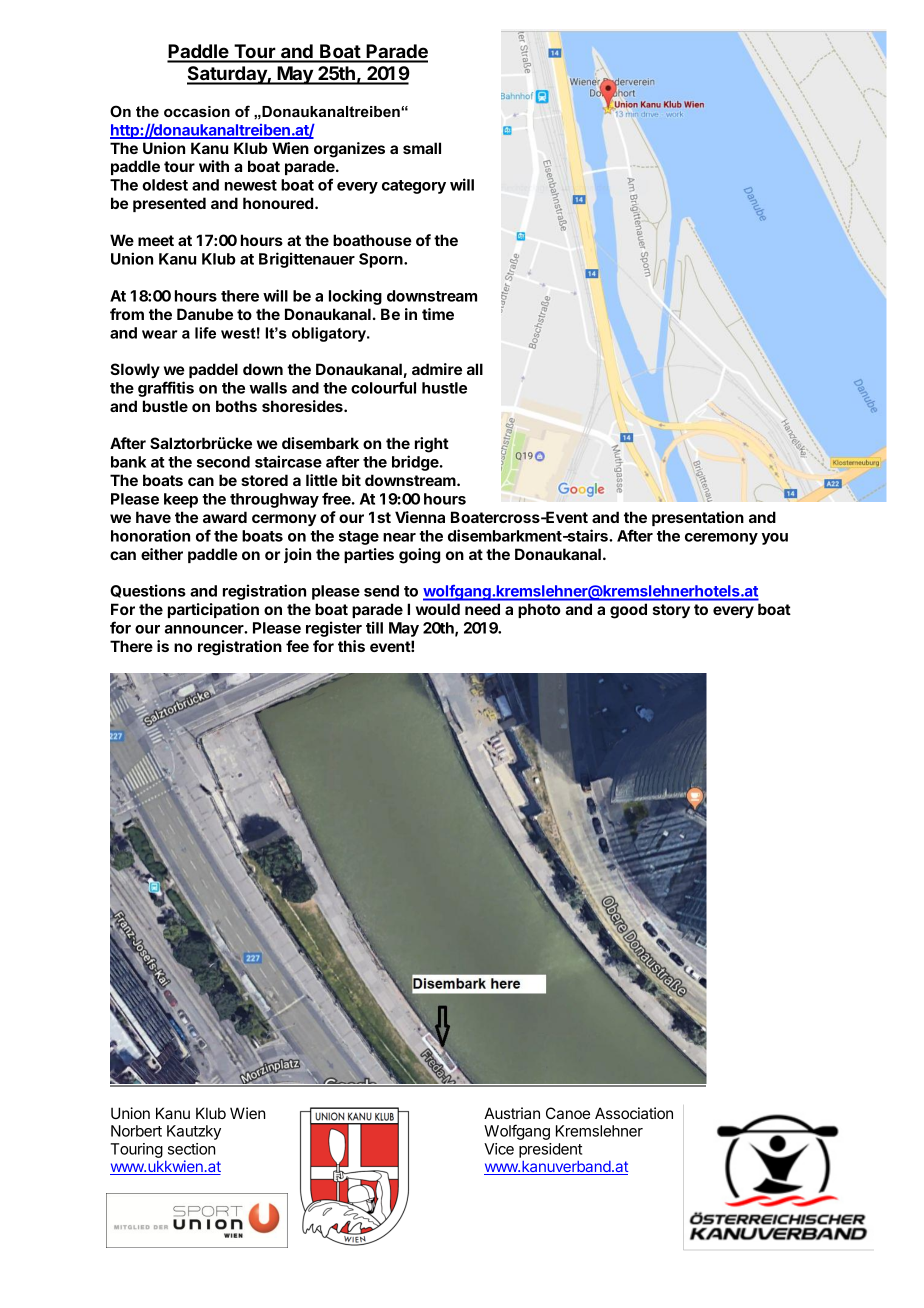 Image resolution: width=924 pixels, height=1308 pixels. I want to click on hustle, so click(444, 388).
